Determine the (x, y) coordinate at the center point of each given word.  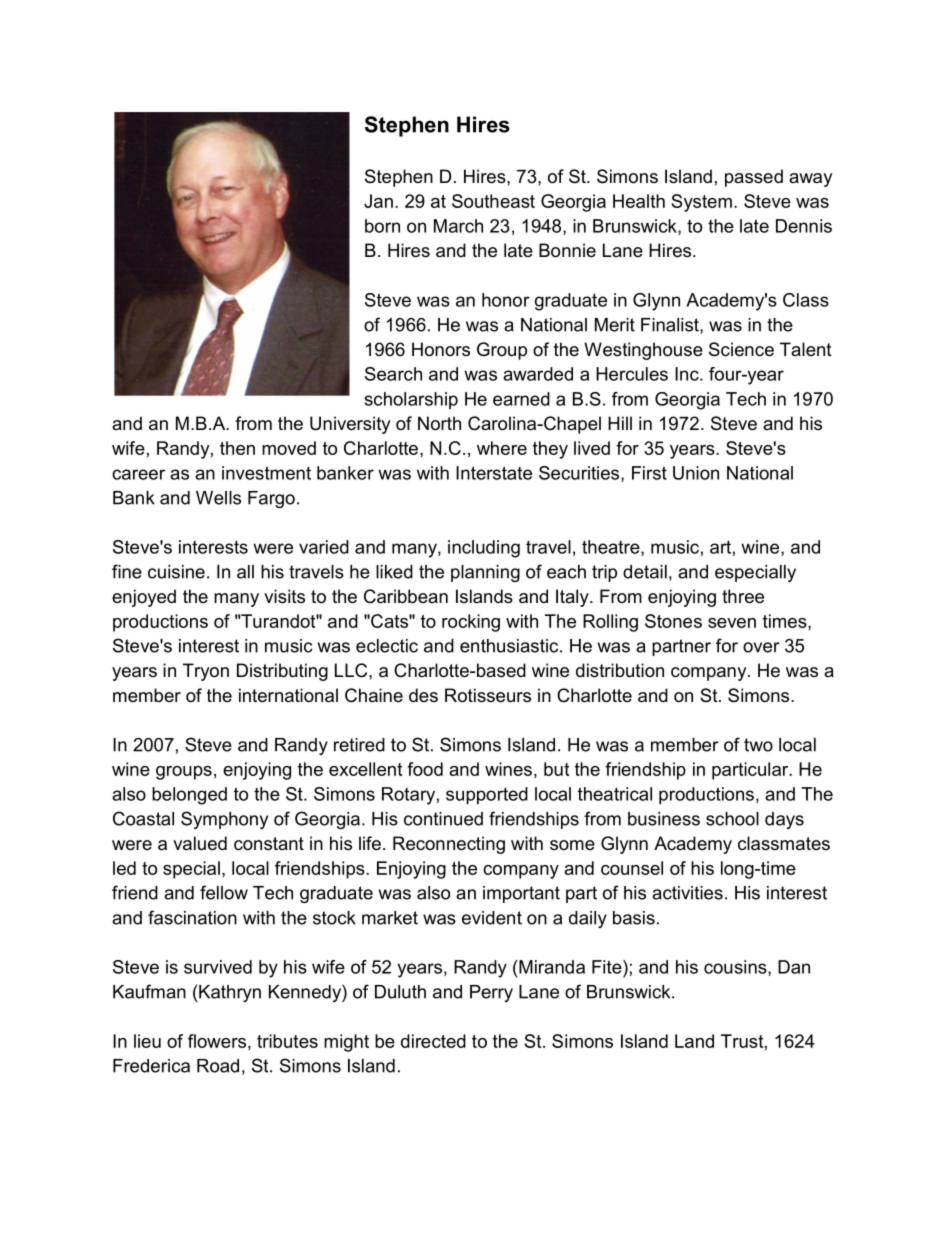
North (439, 423)
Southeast (493, 201)
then (237, 448)
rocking (471, 623)
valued (200, 843)
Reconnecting (449, 845)
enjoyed (144, 598)
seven (732, 623)
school (732, 819)
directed (433, 1041)
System (701, 203)
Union (696, 473)
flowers (217, 1041)
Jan (378, 201)
